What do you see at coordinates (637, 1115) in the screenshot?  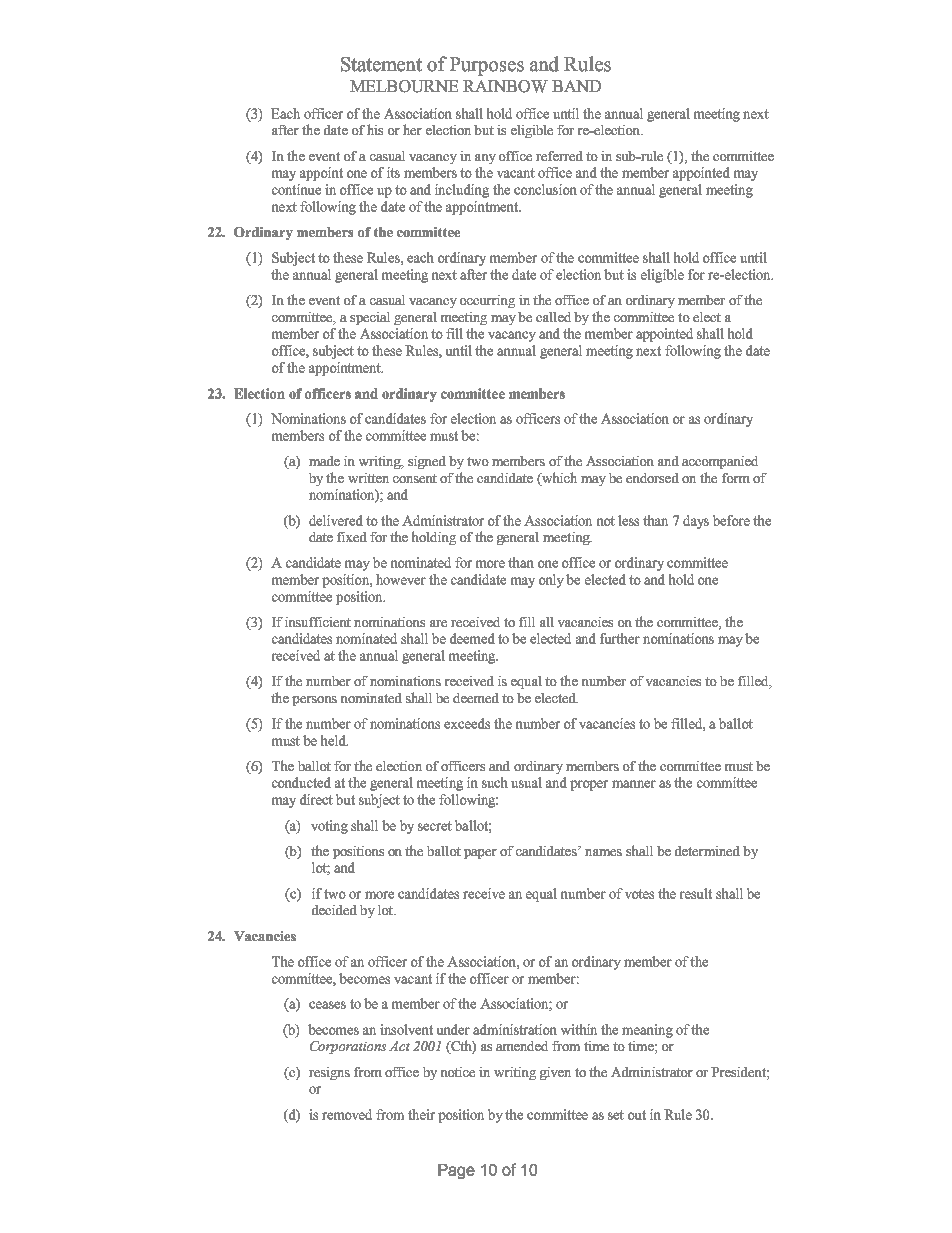 I see `out` at bounding box center [637, 1115].
